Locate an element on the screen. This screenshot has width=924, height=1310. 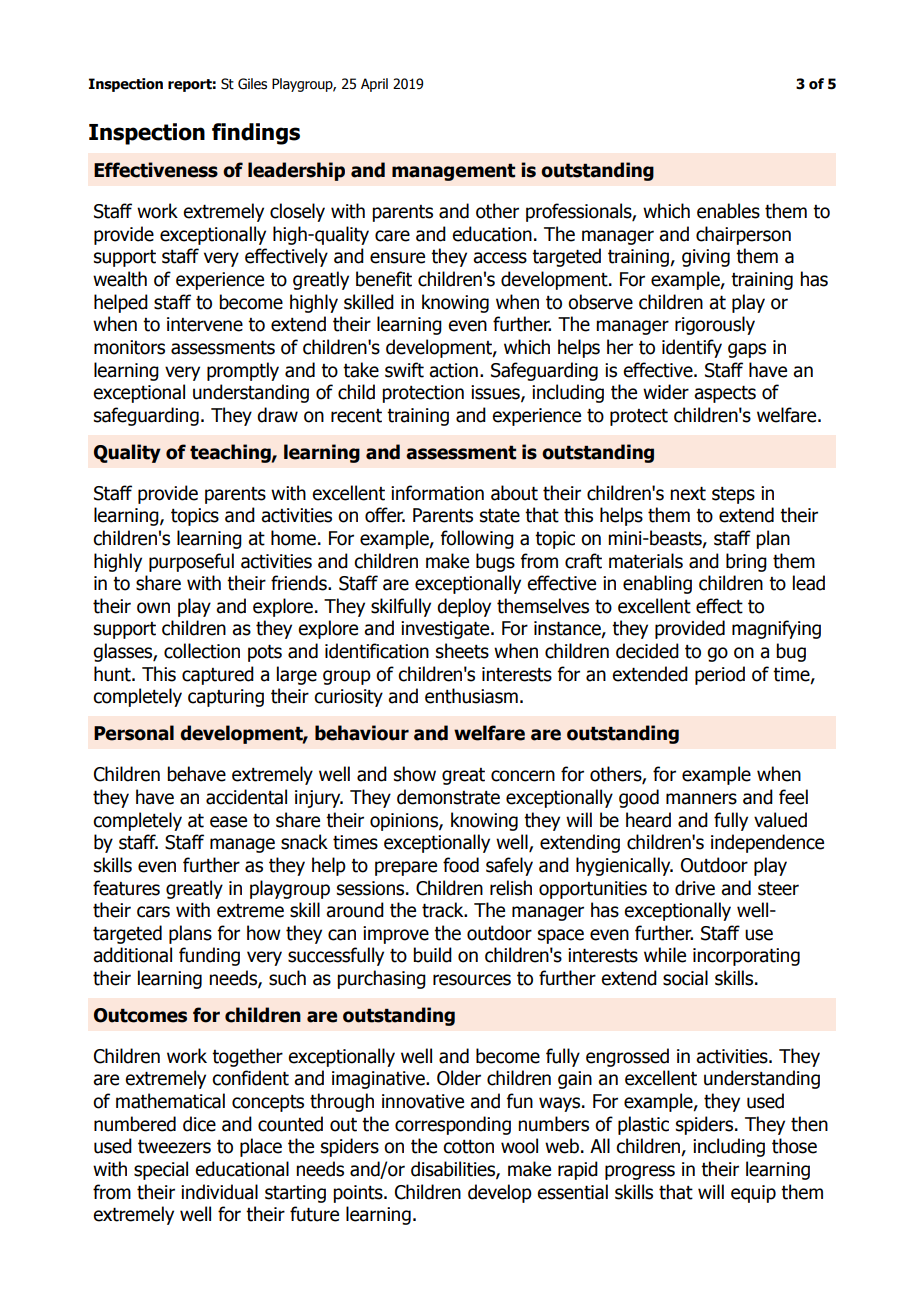
period is located at coordinates (720, 675).
